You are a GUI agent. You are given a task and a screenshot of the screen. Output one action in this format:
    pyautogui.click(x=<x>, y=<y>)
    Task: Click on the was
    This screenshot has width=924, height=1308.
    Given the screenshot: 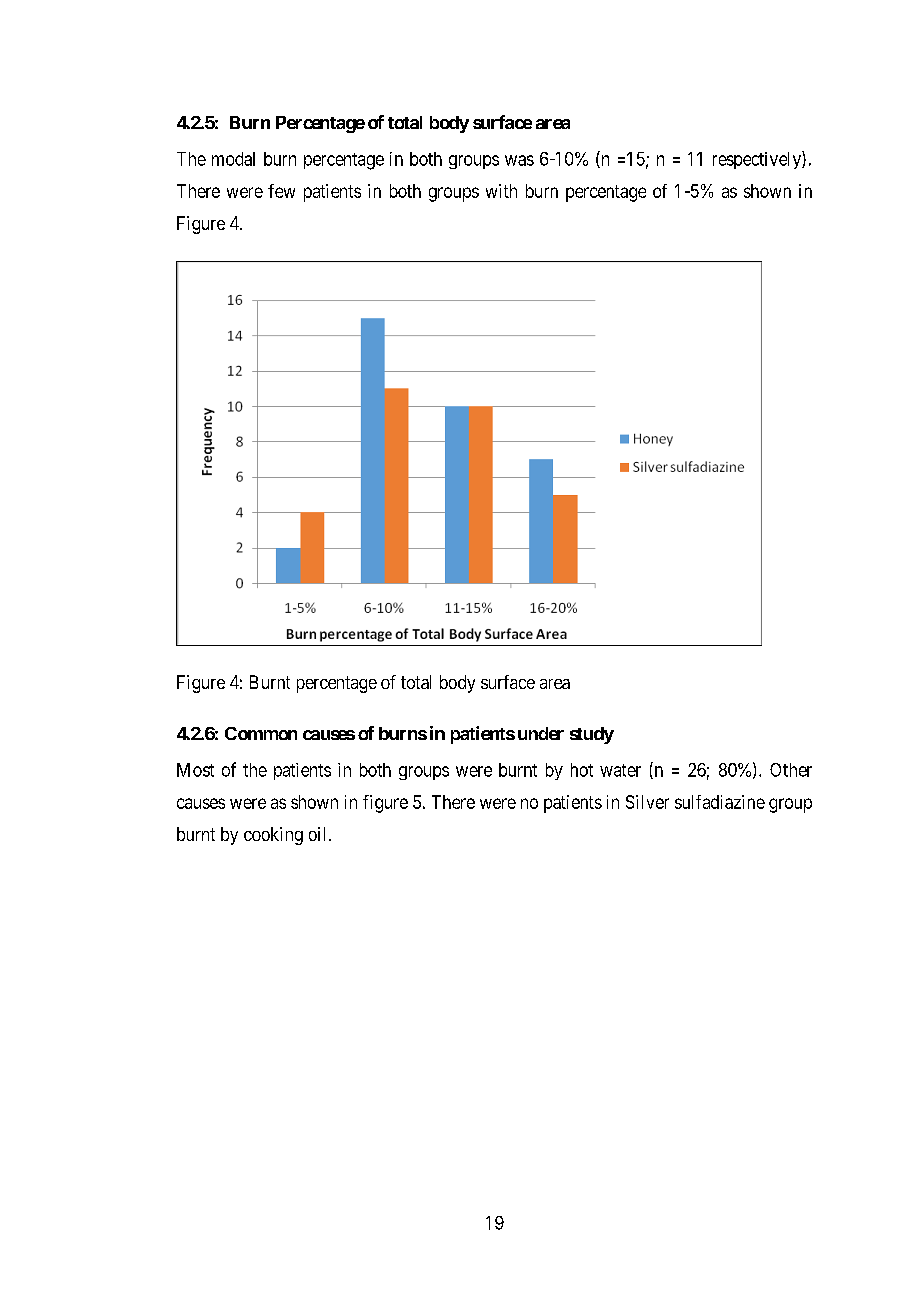 What is the action you would take?
    pyautogui.click(x=519, y=160)
